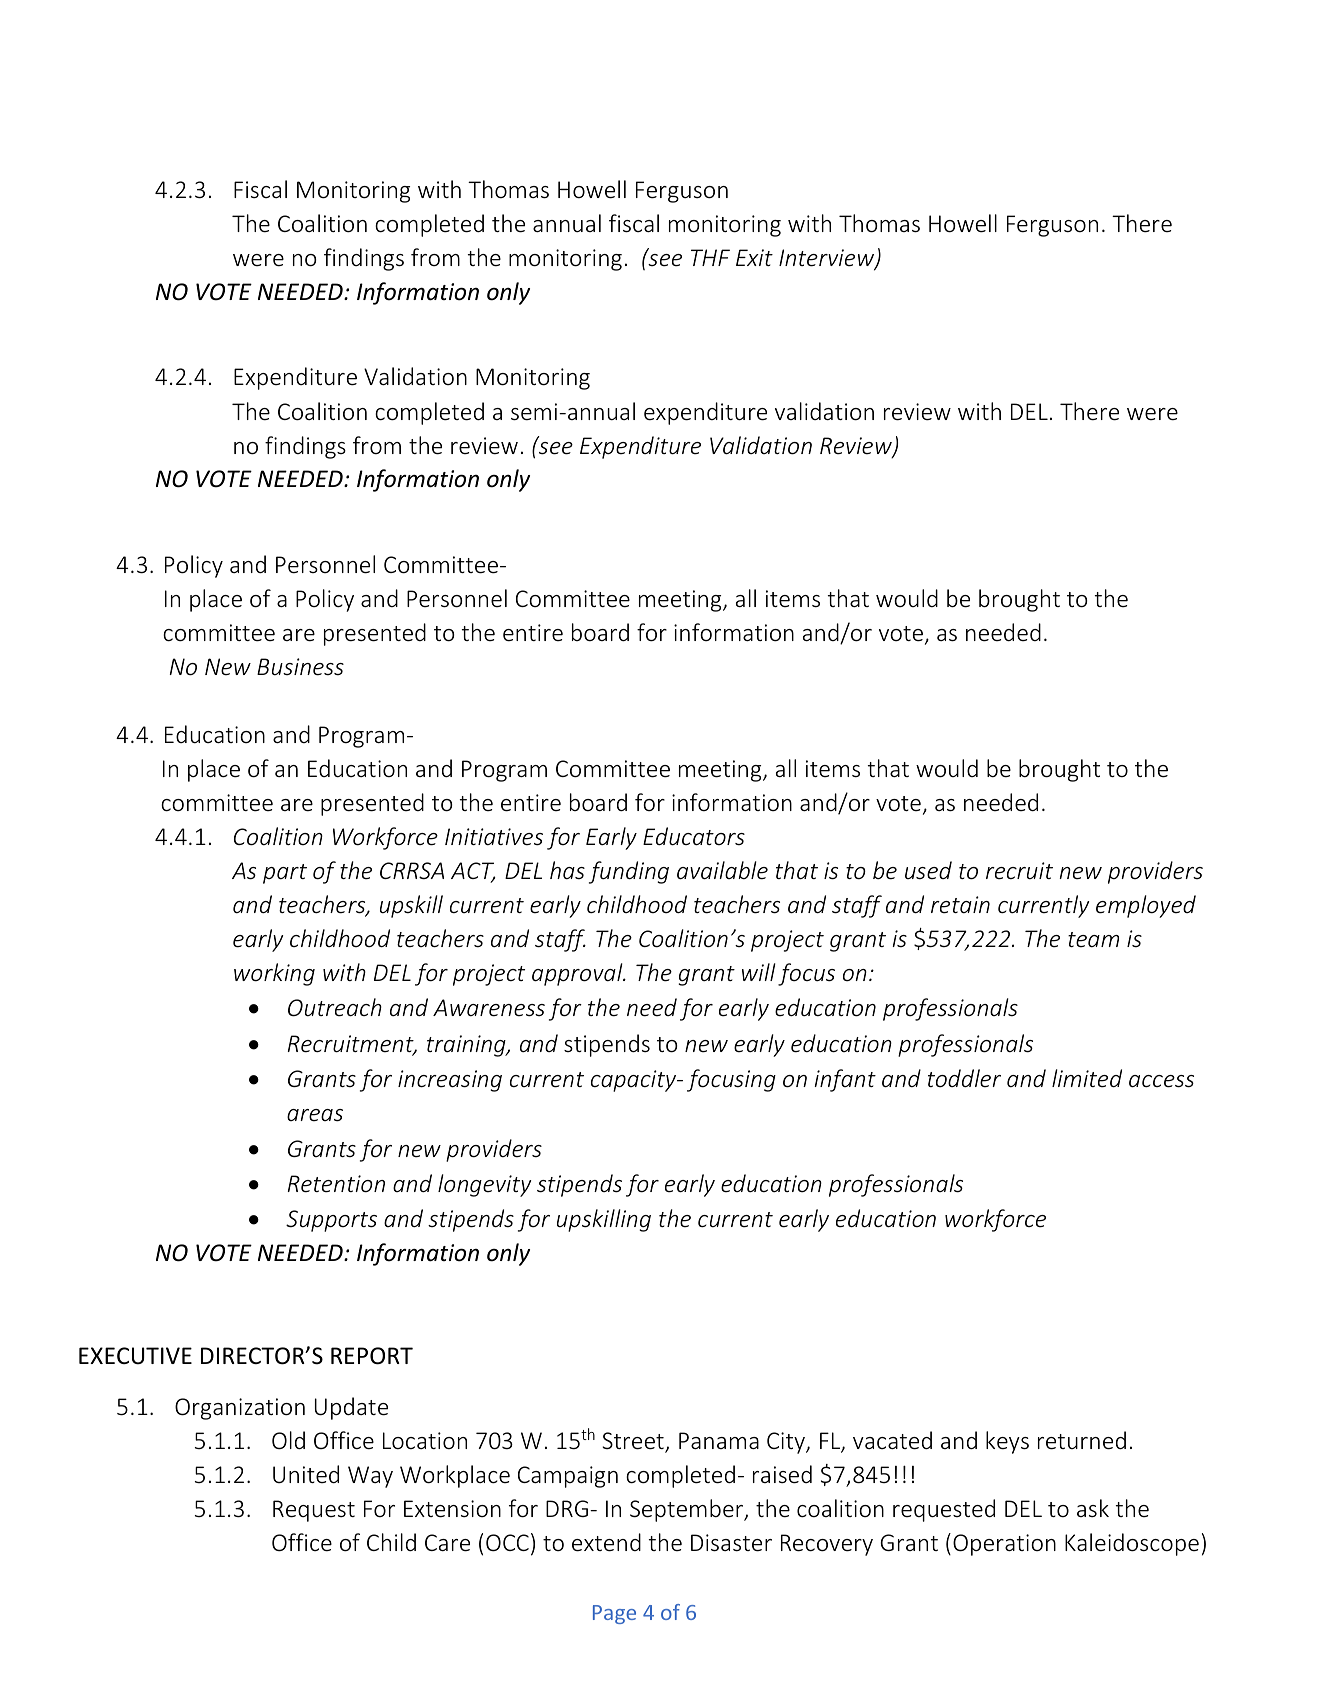 The width and height of the page is (1317, 1704). What do you see at coordinates (928, 870) in the page?
I see `used` at bounding box center [928, 870].
